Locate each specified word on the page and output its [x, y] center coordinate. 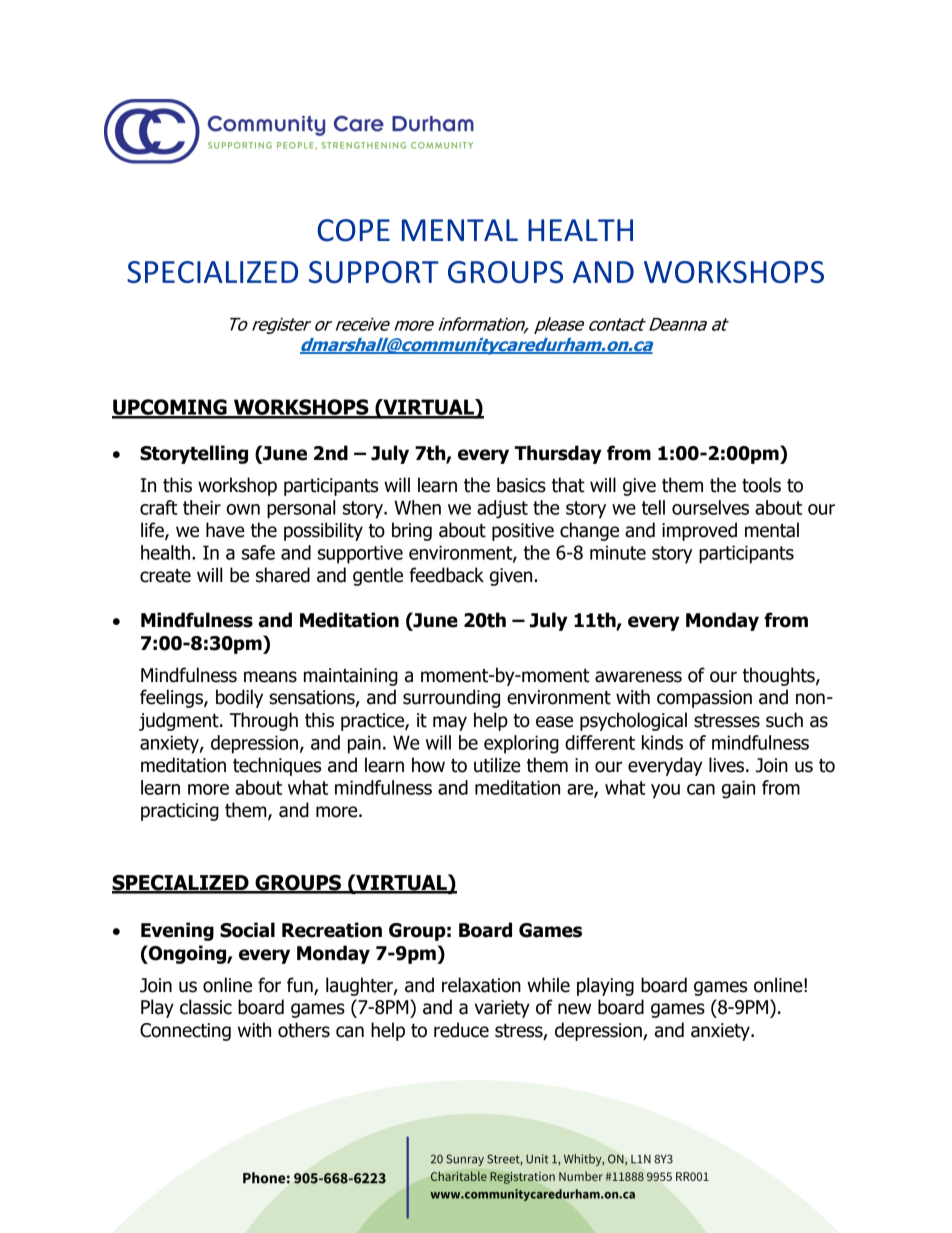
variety [502, 1009]
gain [738, 789]
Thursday [558, 454]
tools [761, 485]
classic [206, 1007]
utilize [497, 765]
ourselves [710, 507]
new [574, 1009]
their [202, 507]
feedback [446, 575]
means [270, 677]
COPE [353, 230]
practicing [180, 812]
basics [521, 485]
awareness [638, 677]
